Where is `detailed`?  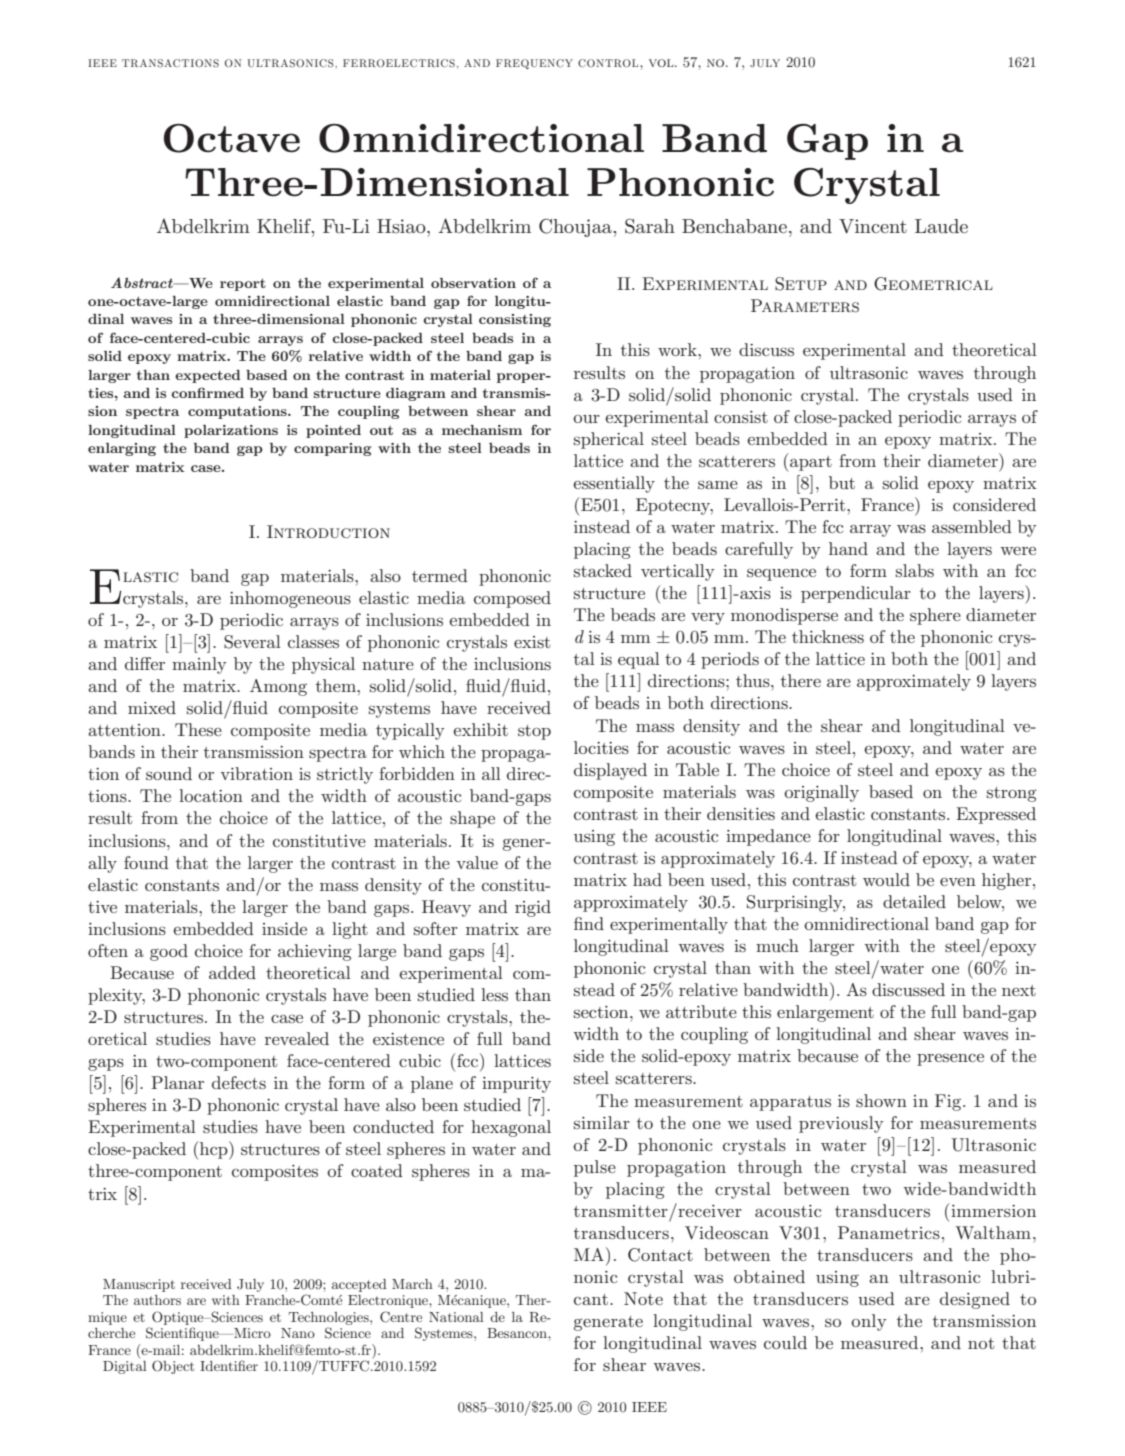 detailed is located at coordinates (914, 901).
